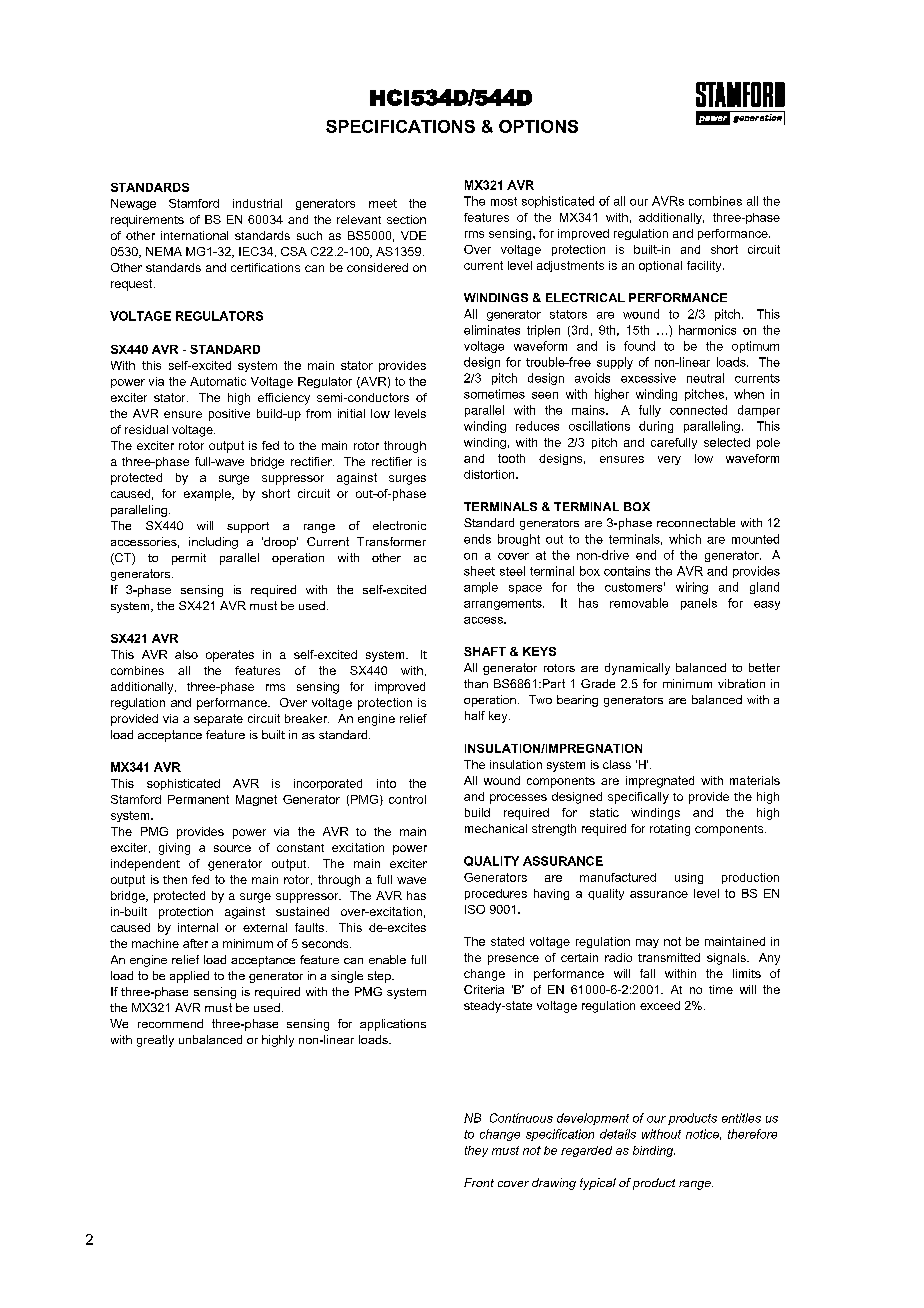 The width and height of the screenshot is (924, 1308). Describe the element at coordinates (637, 669) in the screenshot. I see `dynamically` at that location.
